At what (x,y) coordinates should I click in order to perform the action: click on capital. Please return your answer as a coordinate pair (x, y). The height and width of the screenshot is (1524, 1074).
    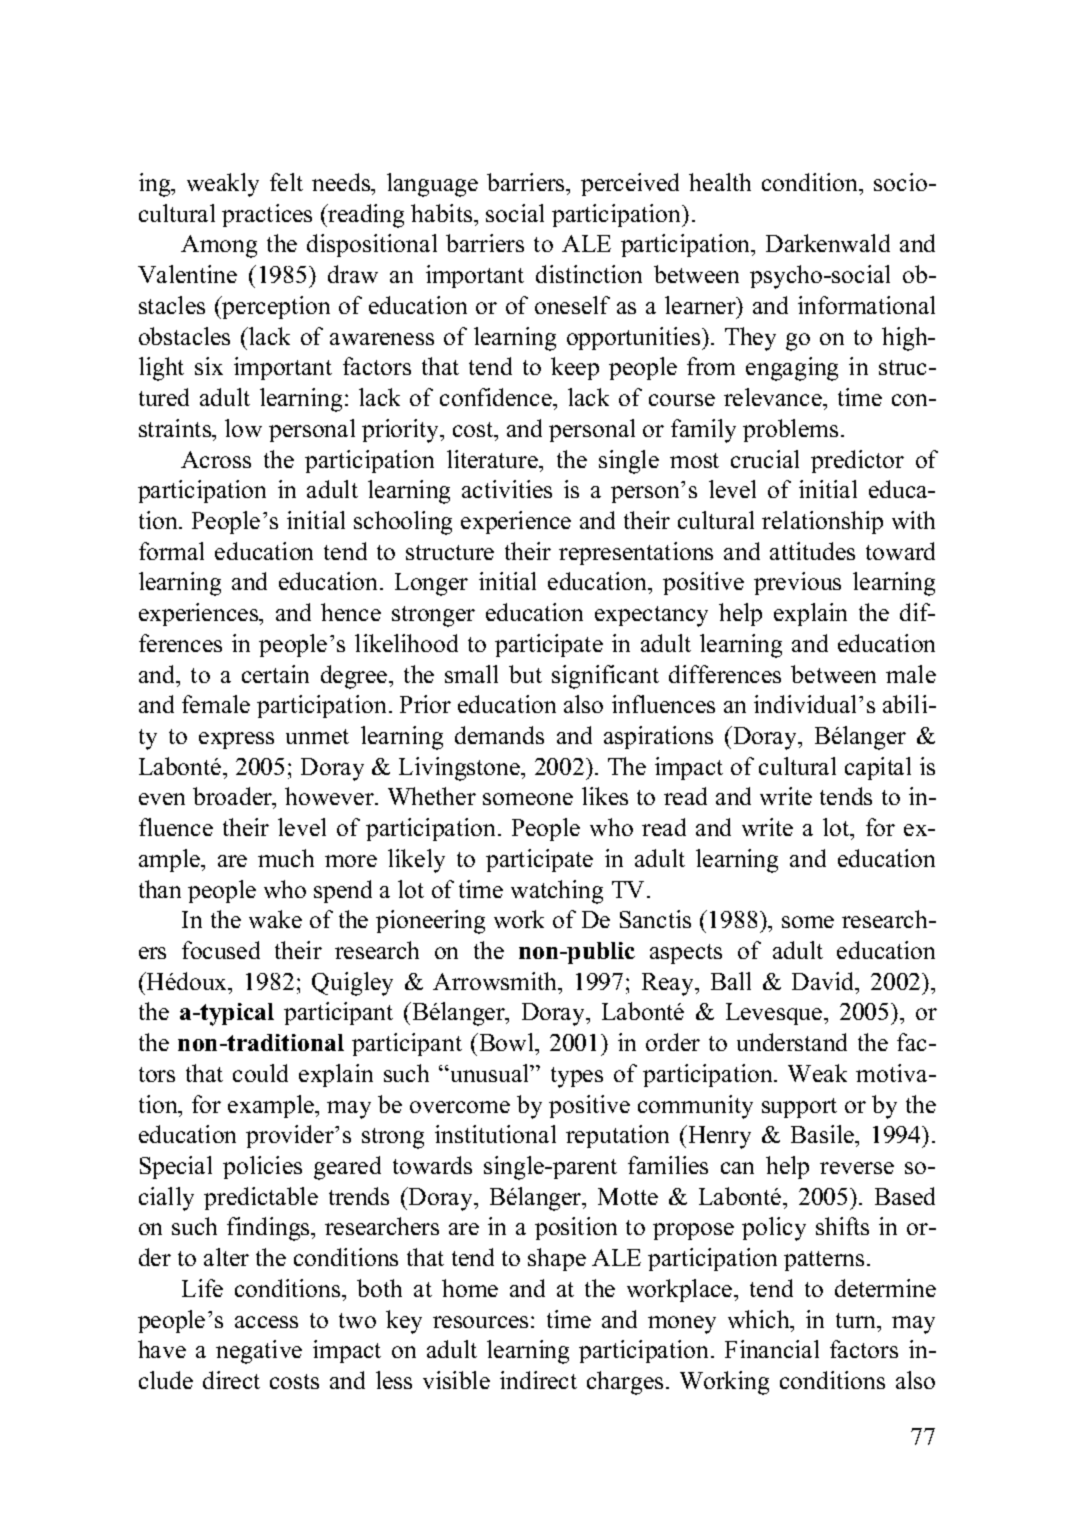
    Looking at the image, I should click on (878, 768).
